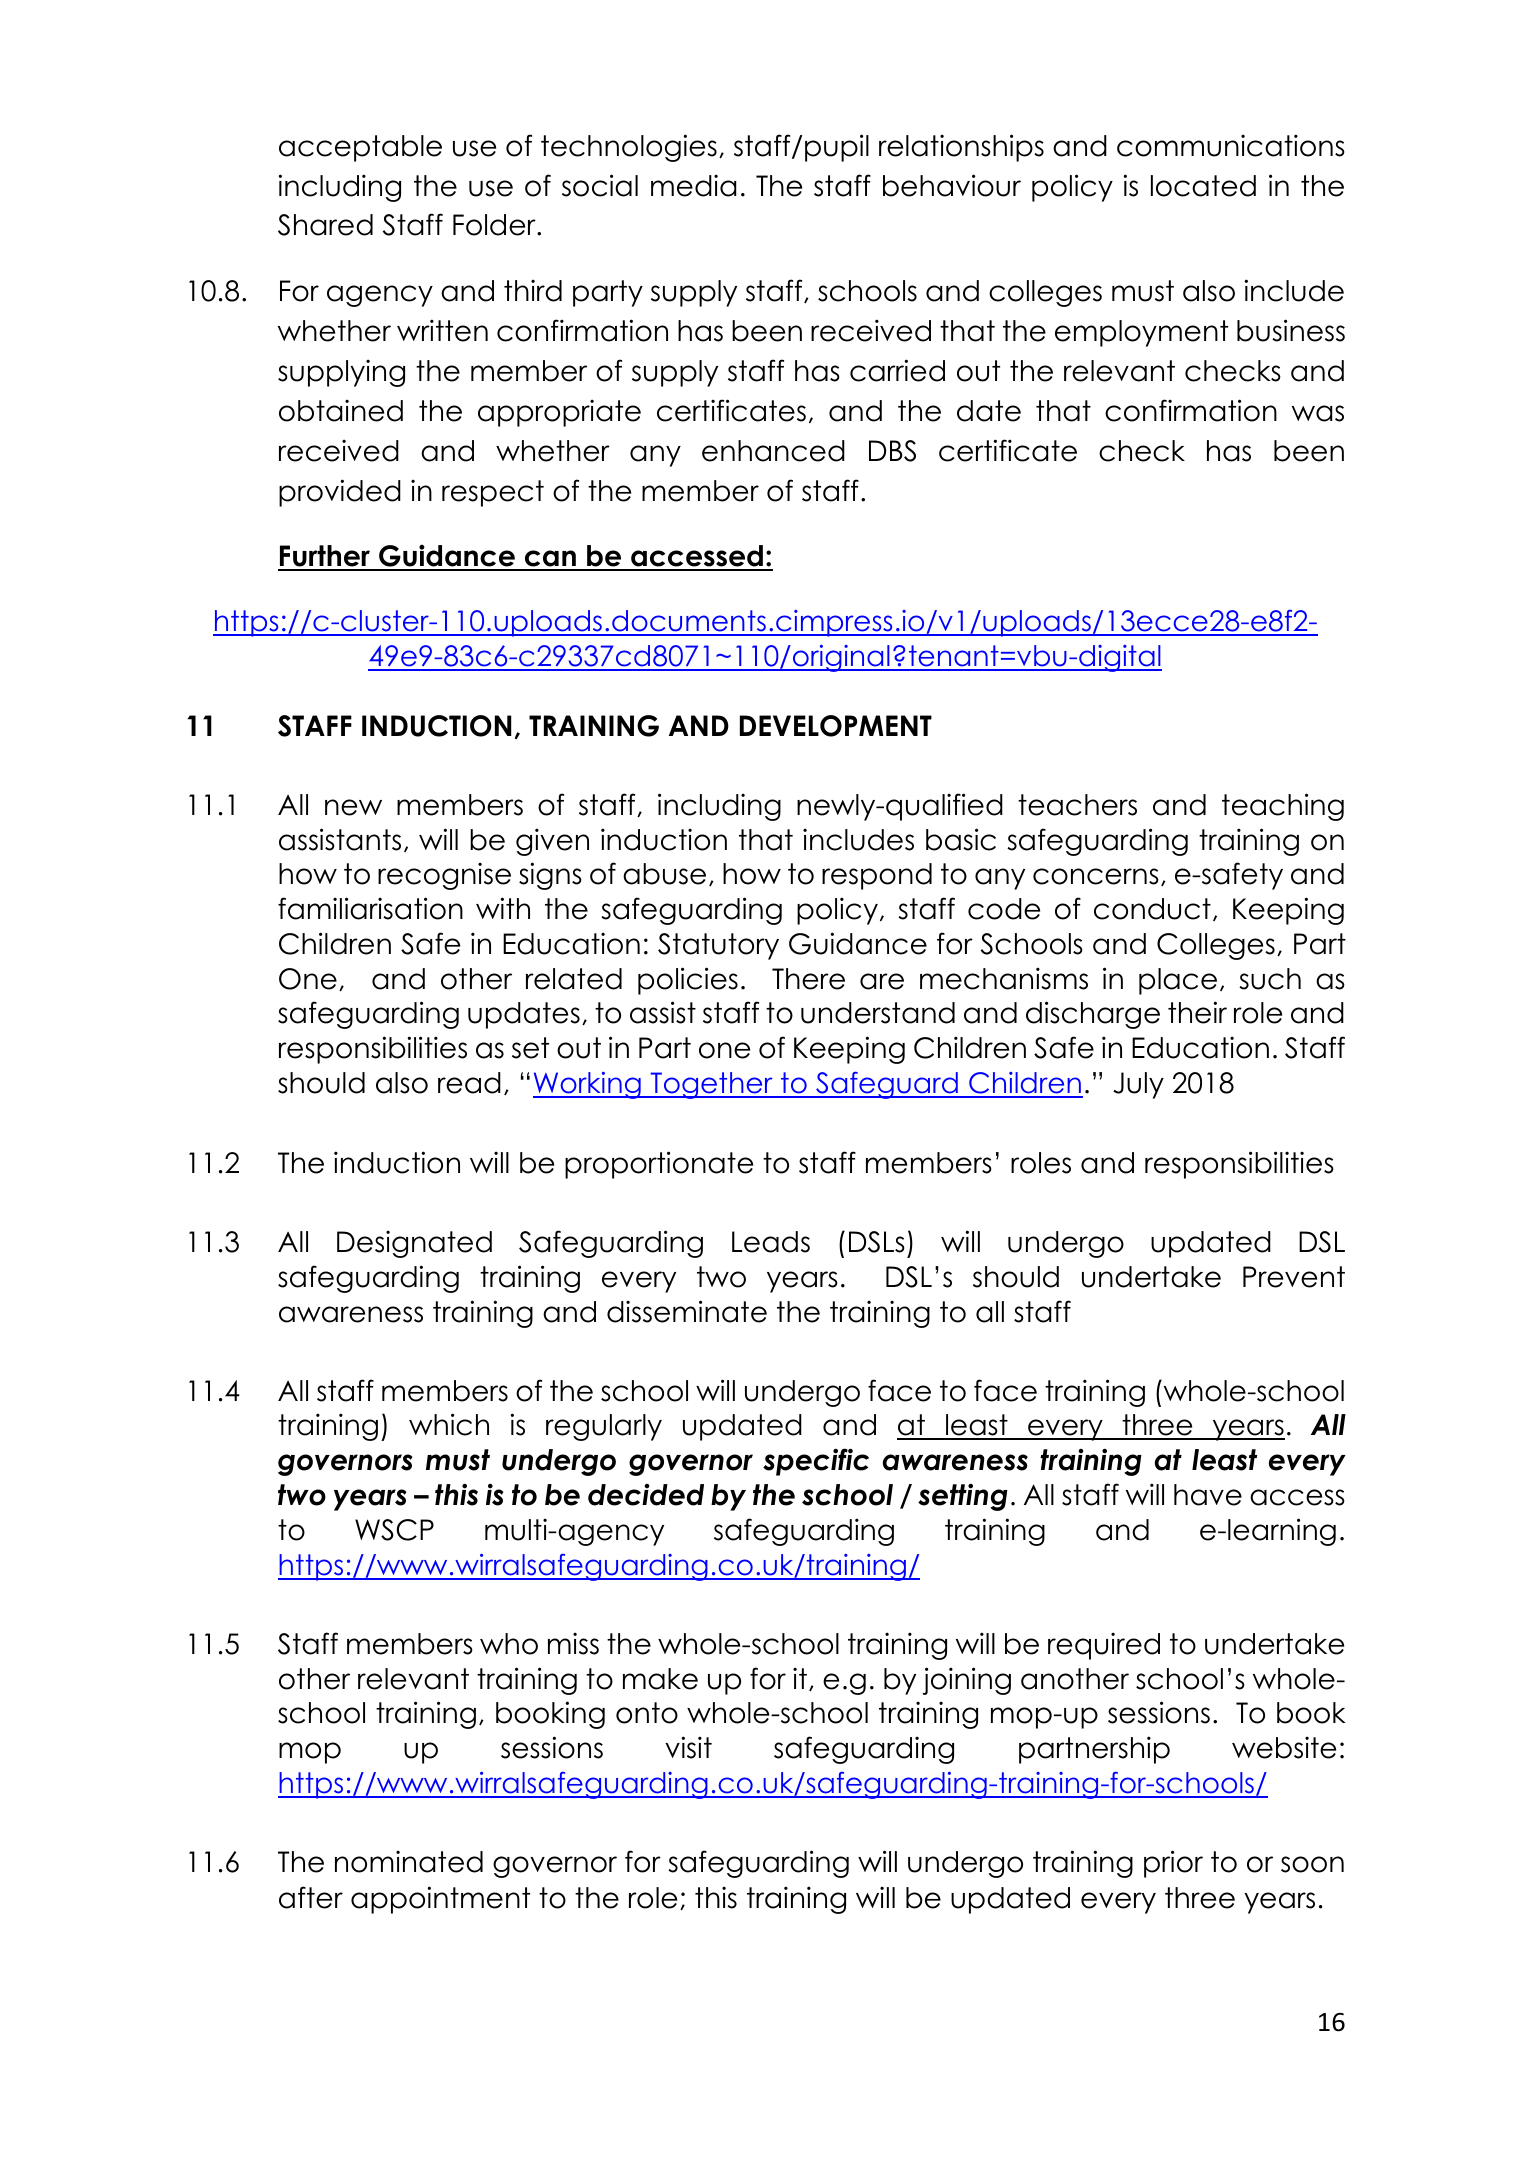 This screenshot has width=1530, height=2165. I want to click on visit, so click(688, 1747).
